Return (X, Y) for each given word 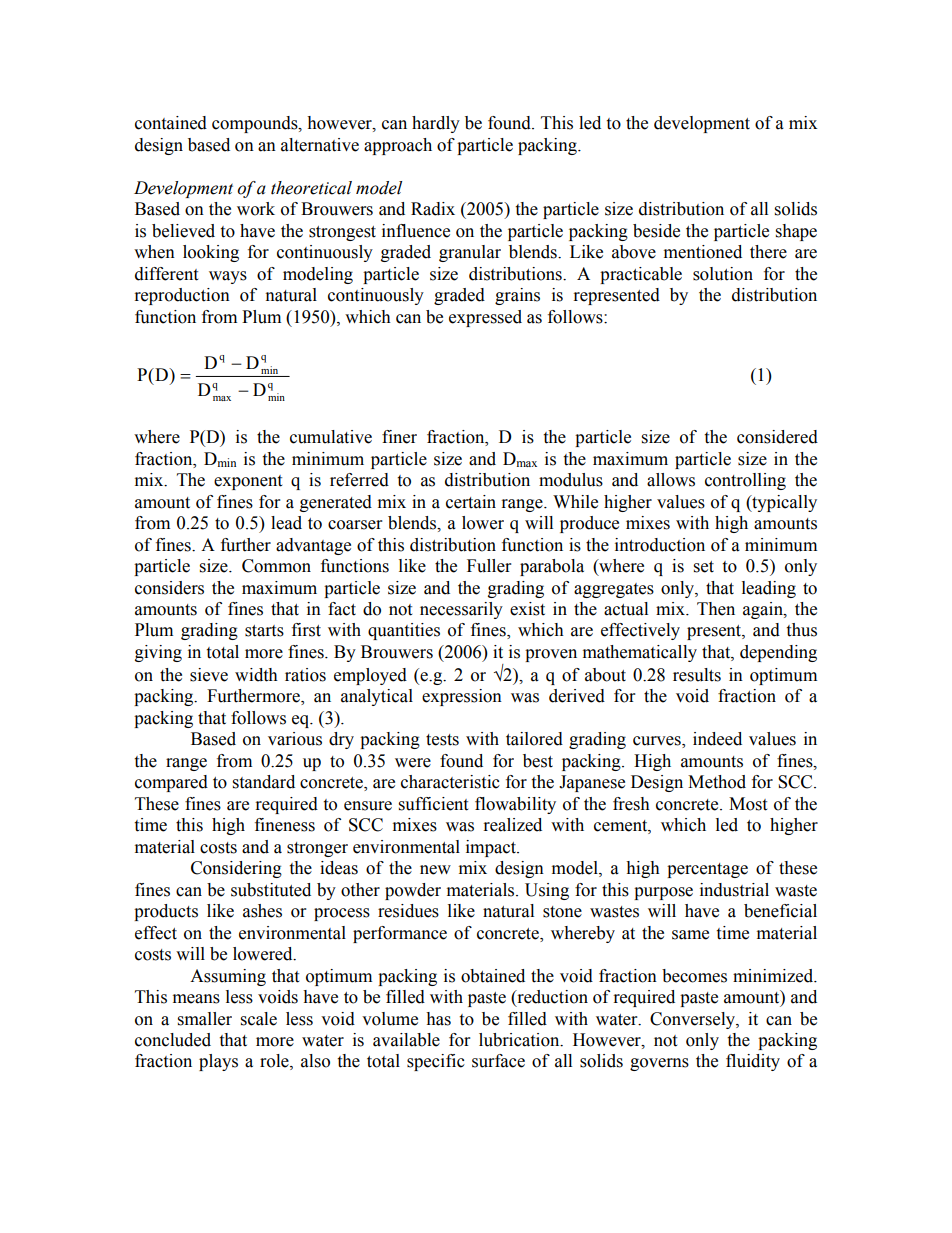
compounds (256, 124)
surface (498, 1061)
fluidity (753, 1062)
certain (471, 502)
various (295, 739)
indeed (717, 739)
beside (656, 231)
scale (259, 1019)
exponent (248, 482)
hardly (436, 124)
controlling (745, 481)
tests (442, 740)
